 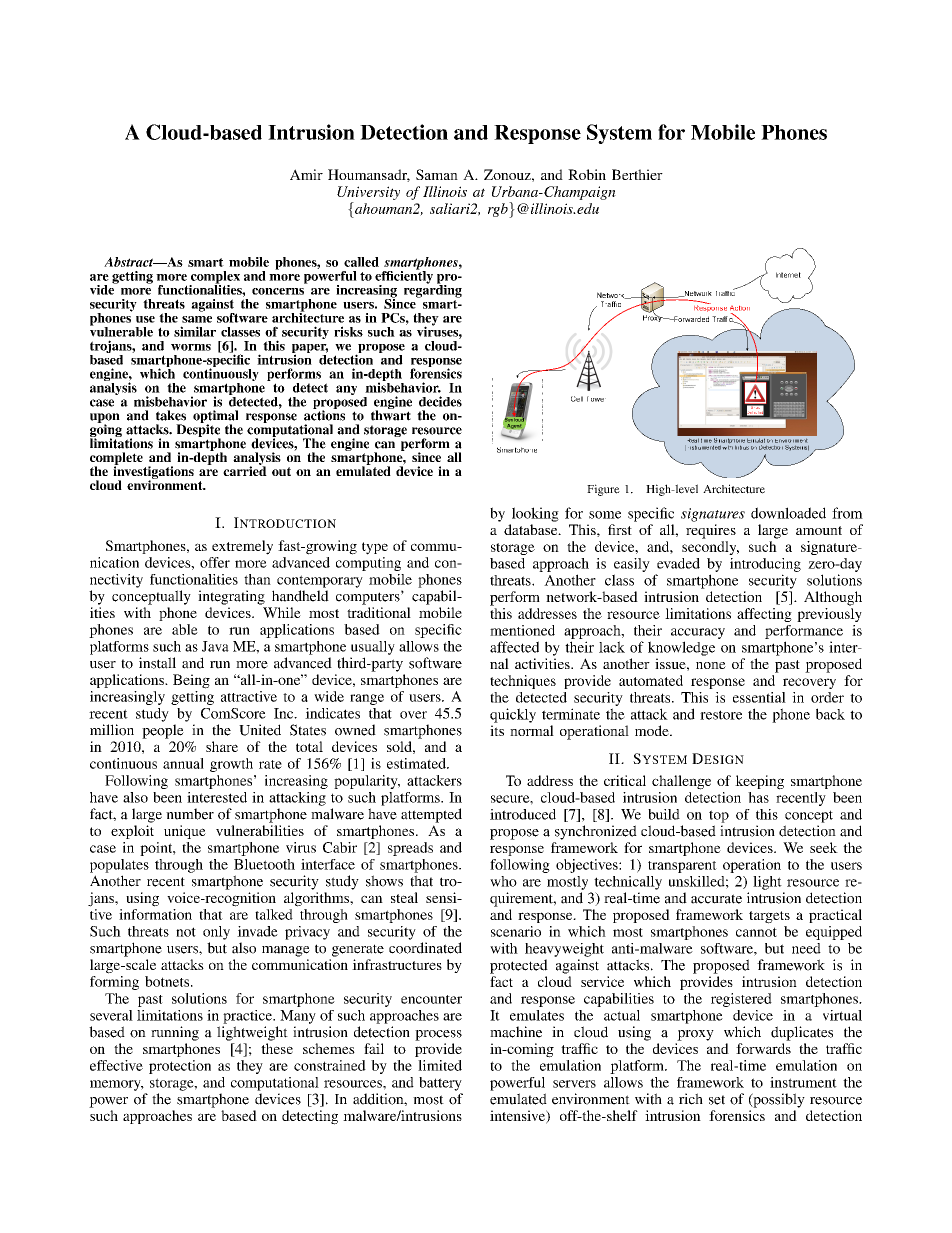 What do you see at coordinates (306, 174) in the image?
I see `Amir` at bounding box center [306, 174].
